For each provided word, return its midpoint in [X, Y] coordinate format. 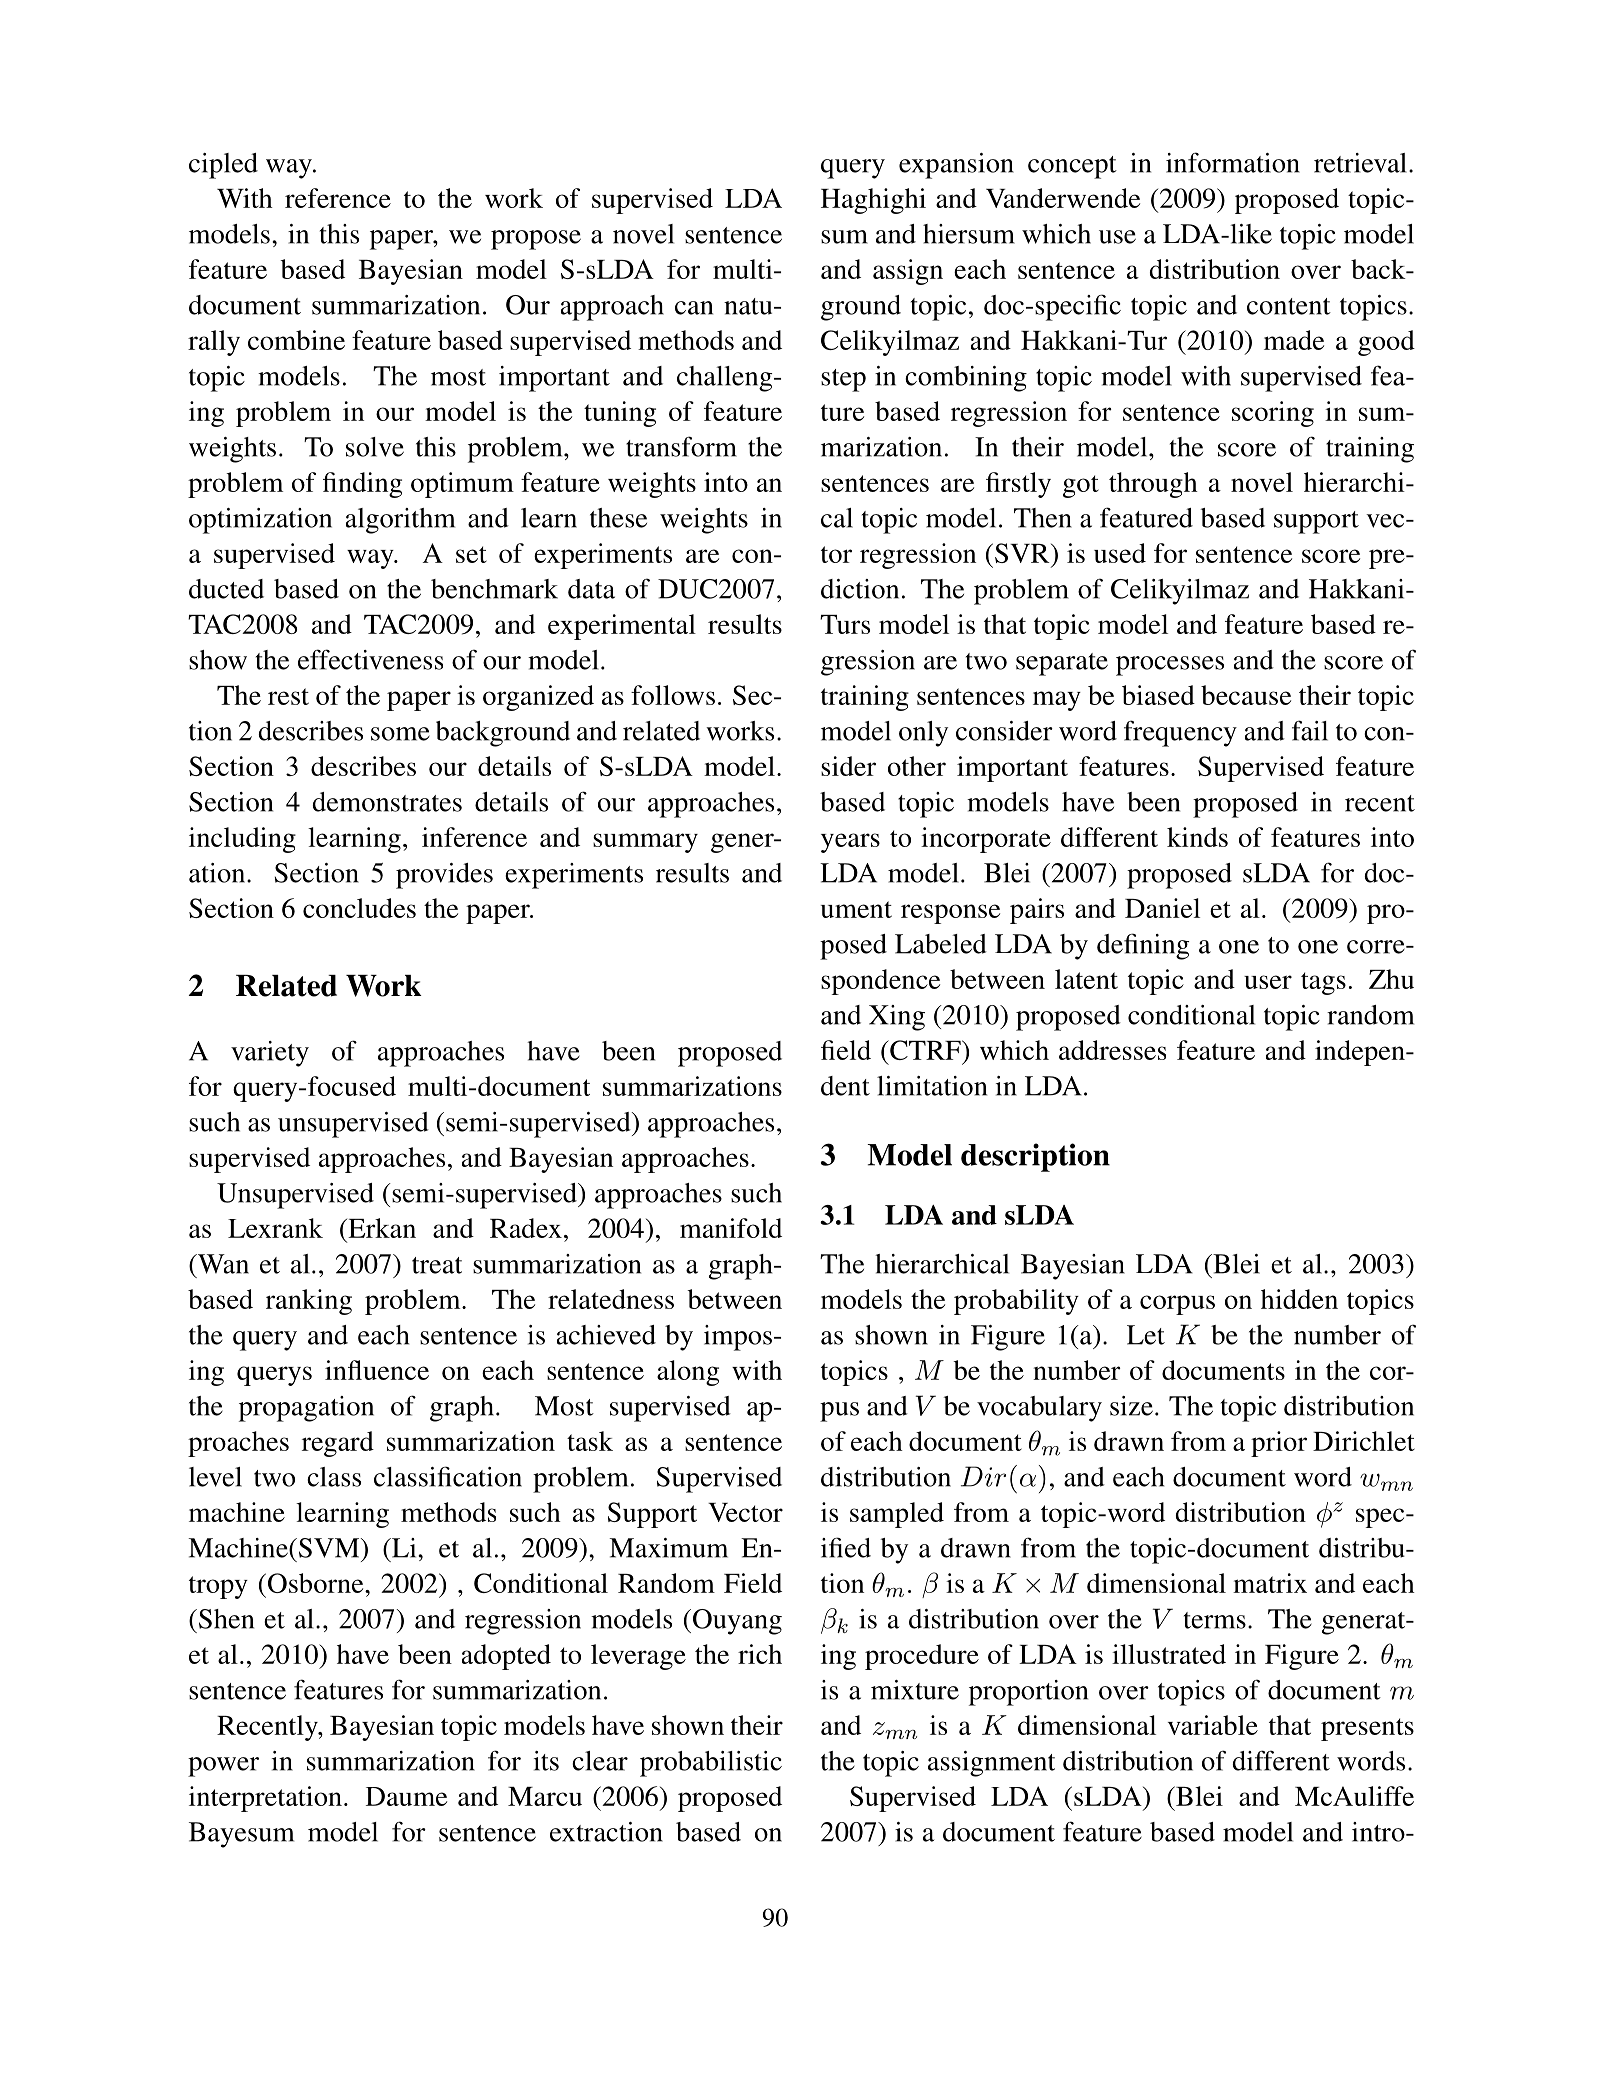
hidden [1299, 1299]
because [1246, 695]
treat [437, 1265]
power [223, 1767]
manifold [731, 1228]
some [400, 734]
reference [338, 198]
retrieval [1360, 163]
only [923, 734]
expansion [956, 166]
